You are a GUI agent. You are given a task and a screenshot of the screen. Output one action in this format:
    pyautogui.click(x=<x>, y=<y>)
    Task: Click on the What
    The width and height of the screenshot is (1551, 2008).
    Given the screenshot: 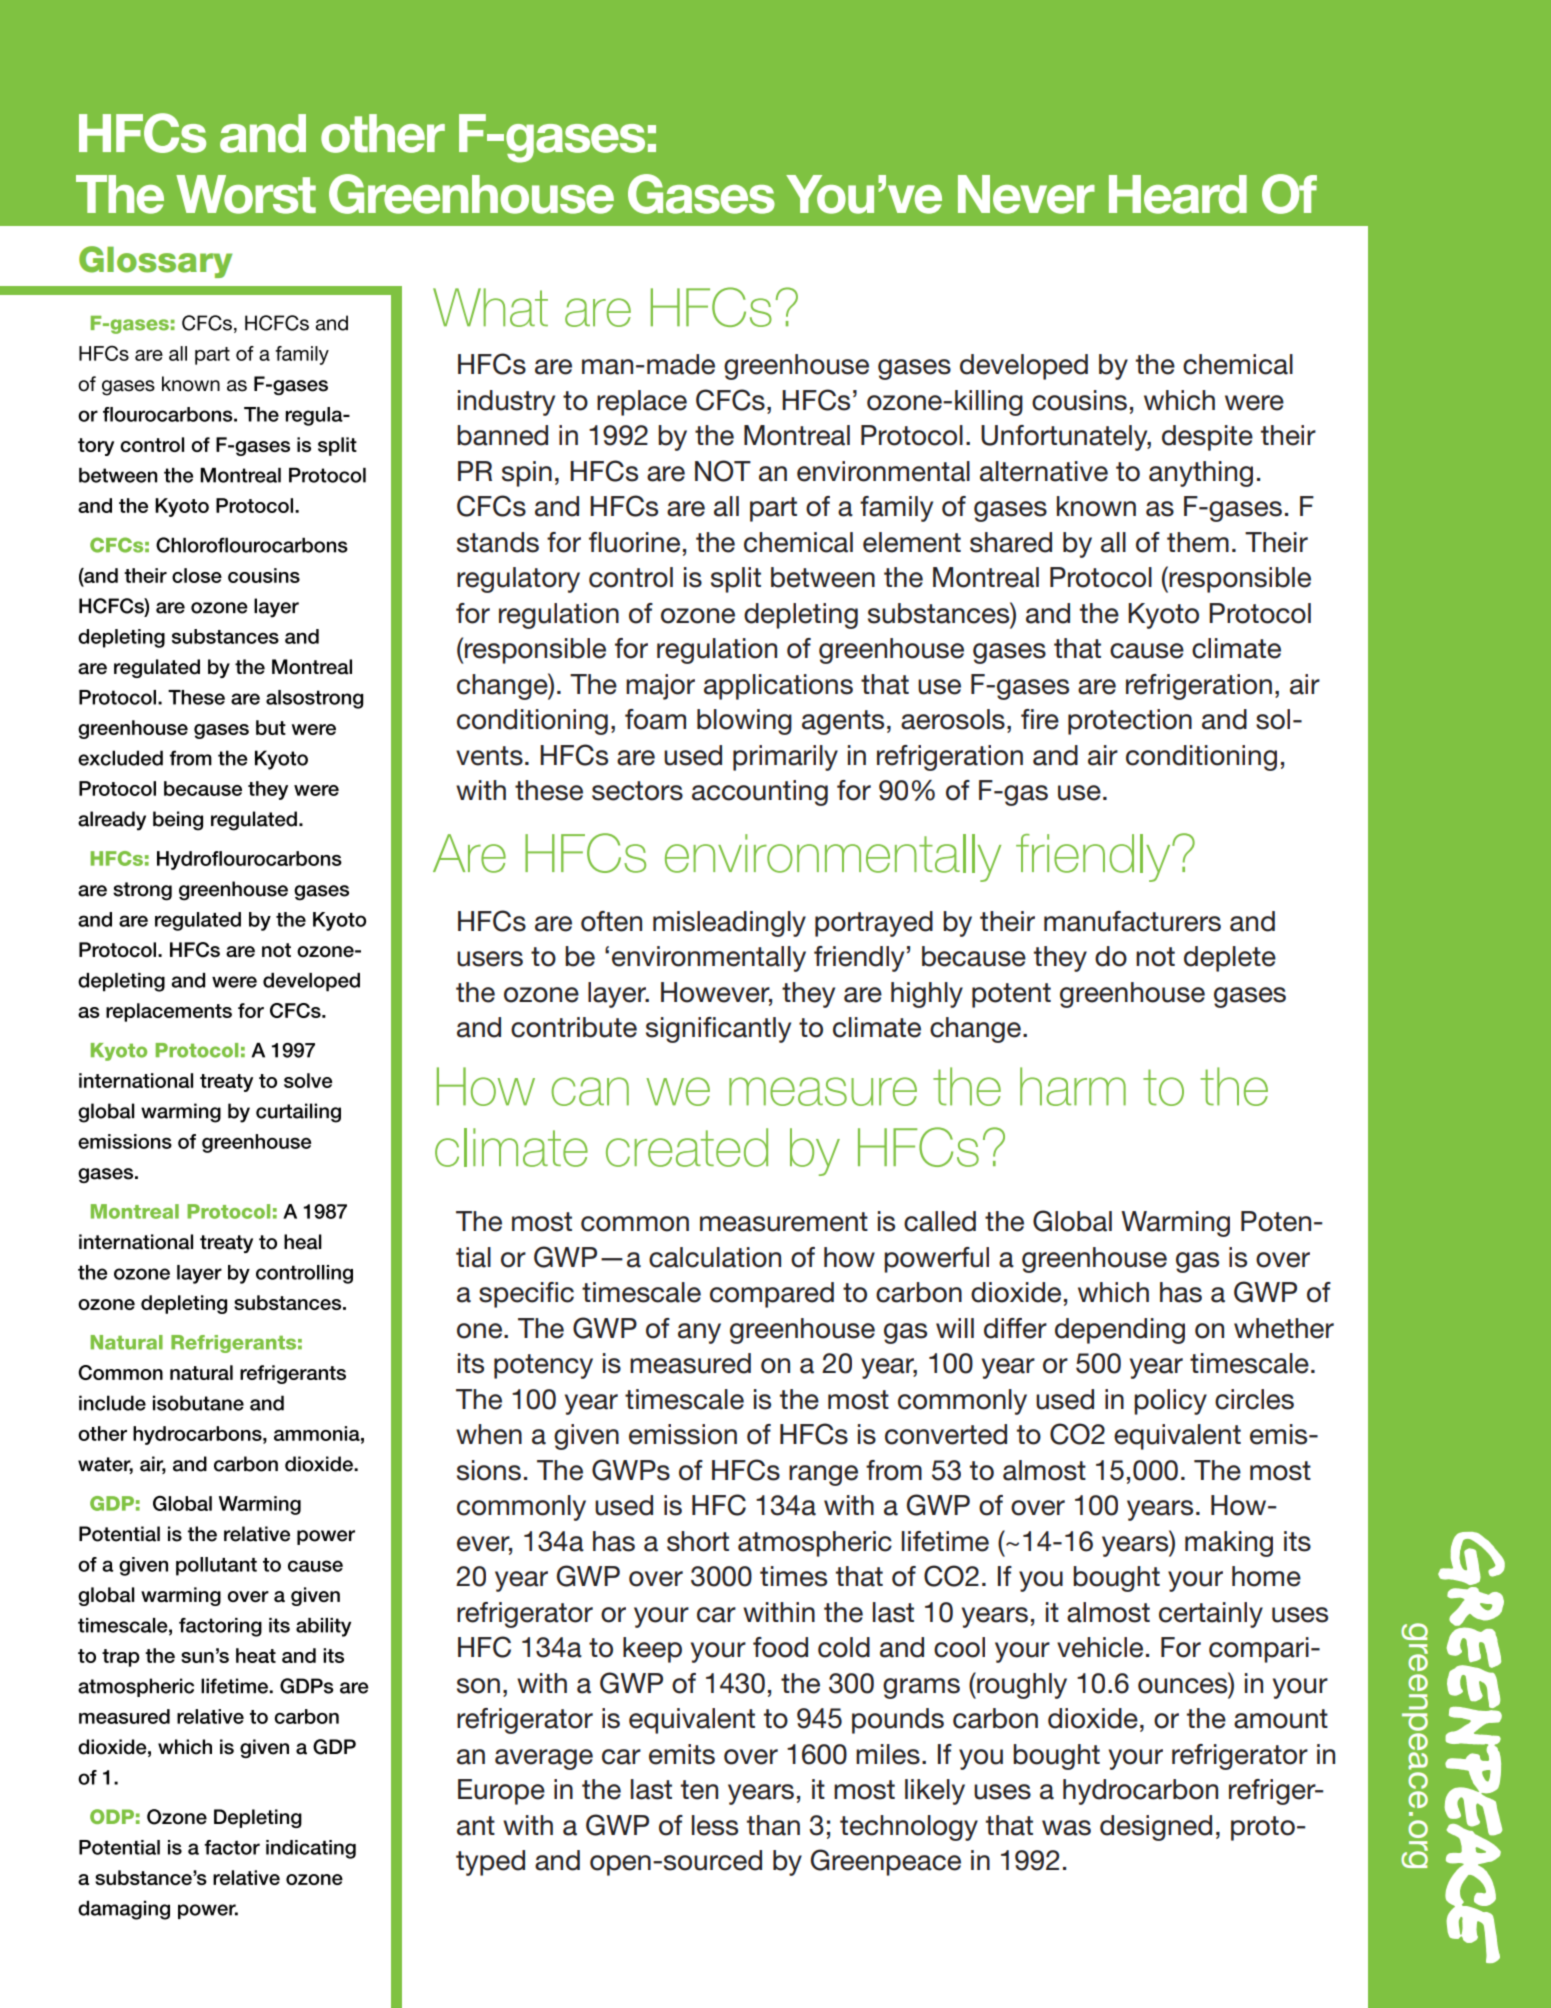 What is the action you would take?
    pyautogui.click(x=490, y=307)
